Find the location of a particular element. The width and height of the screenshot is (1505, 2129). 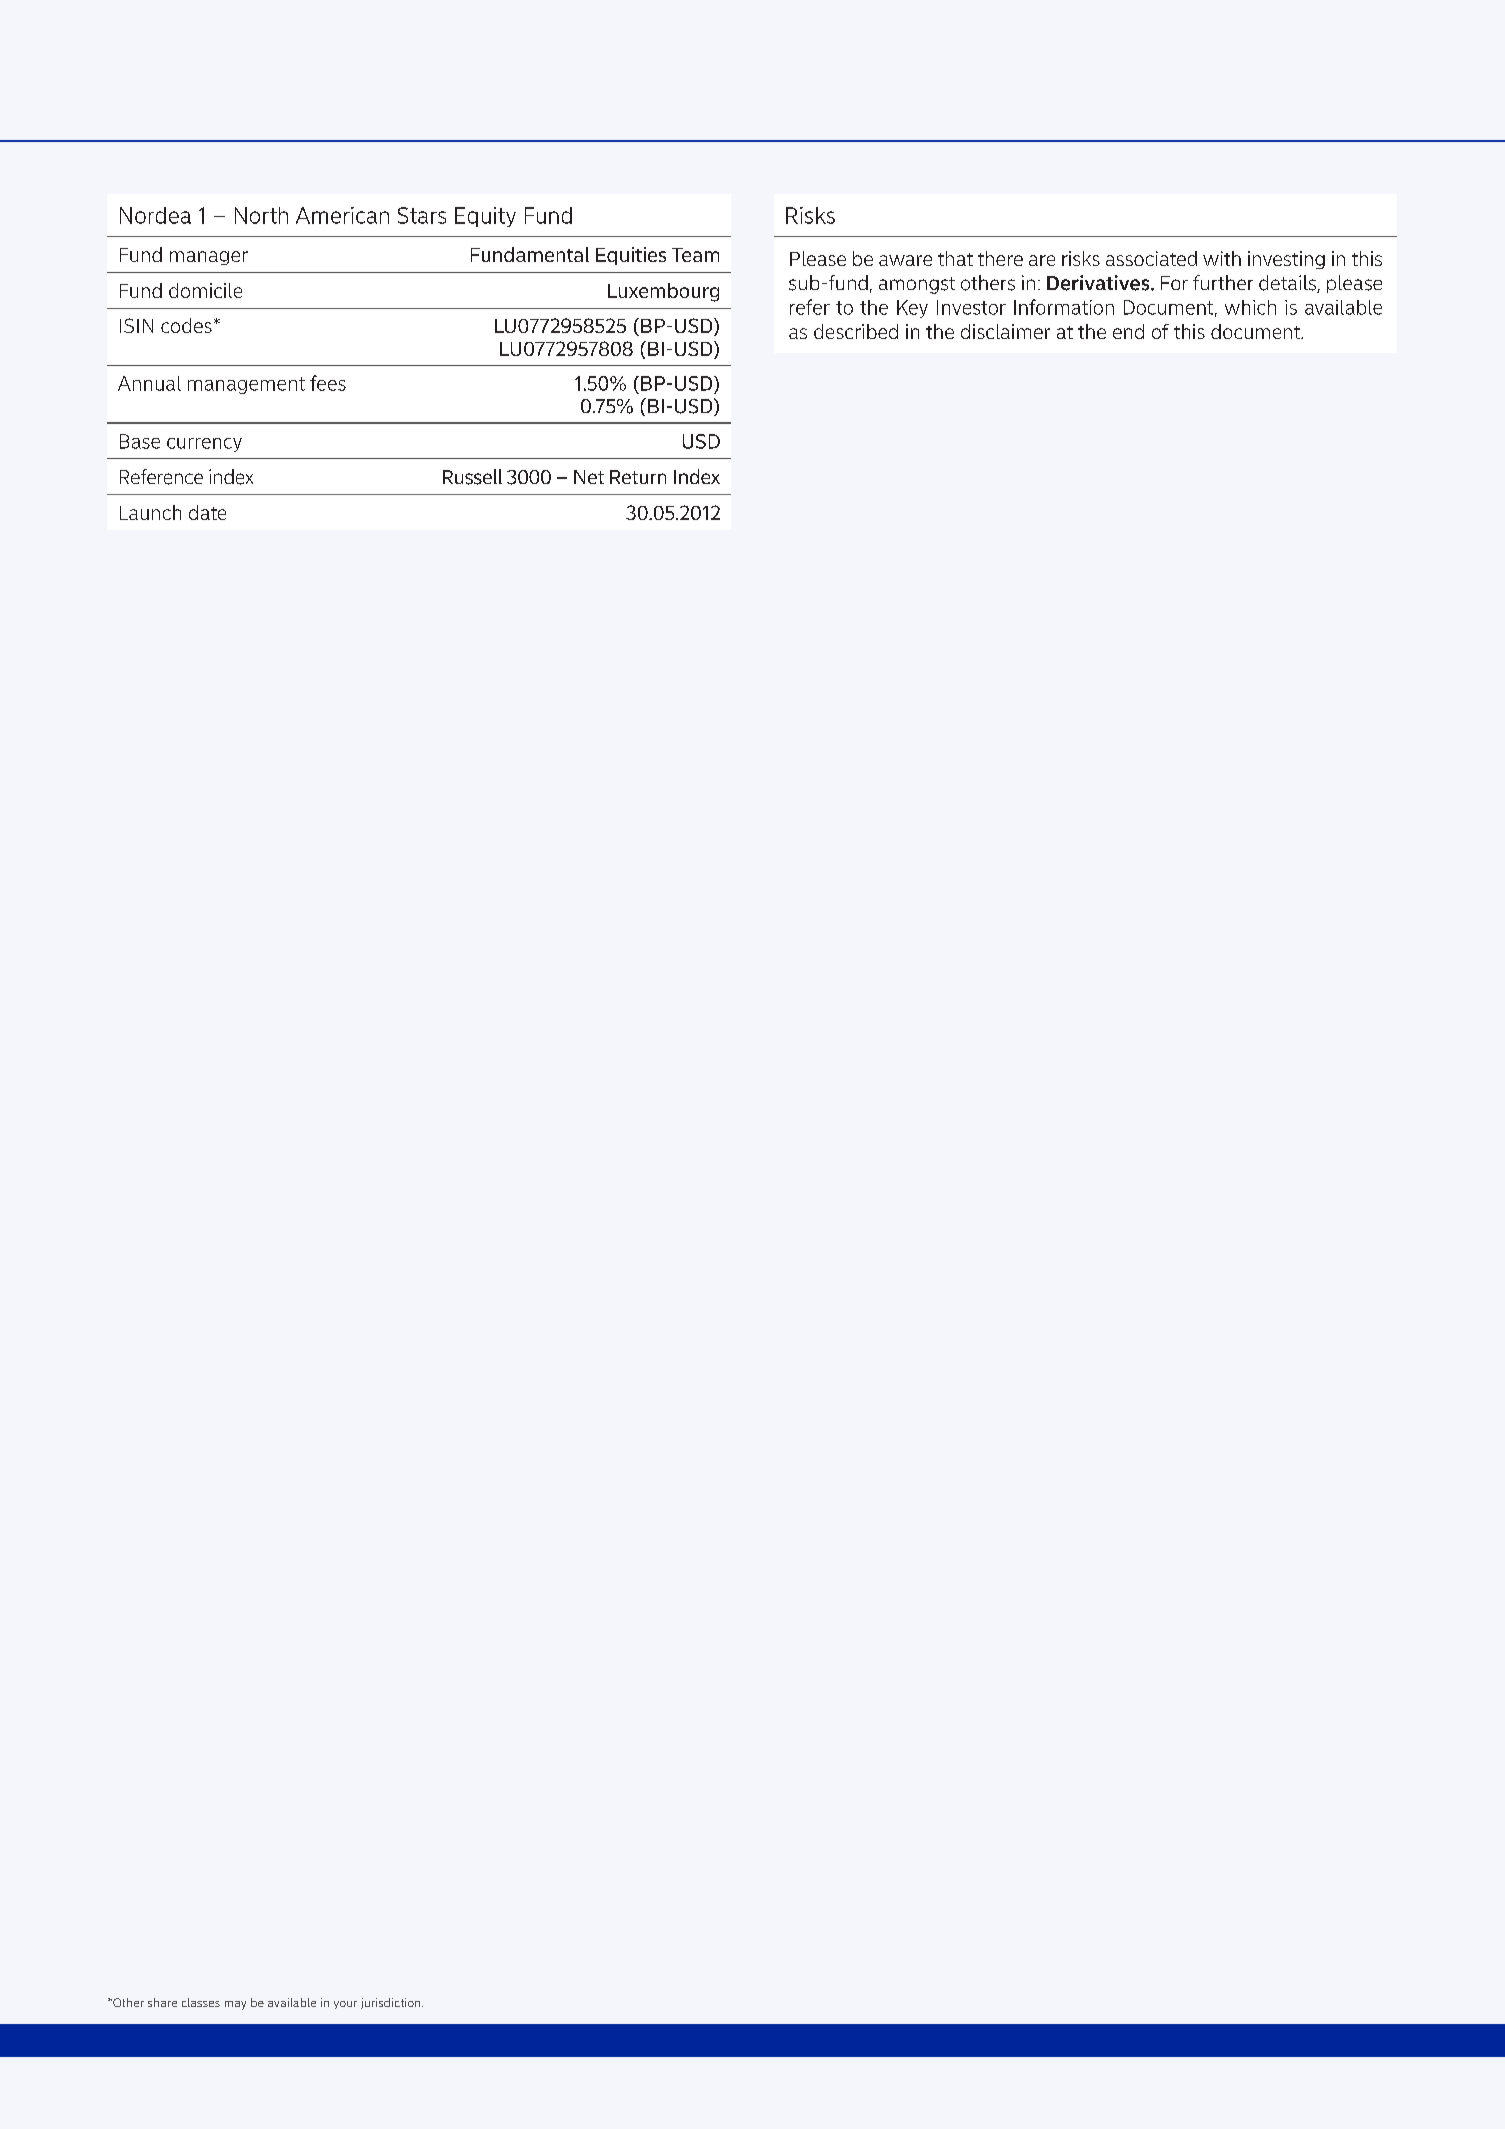

Return is located at coordinates (638, 477).
